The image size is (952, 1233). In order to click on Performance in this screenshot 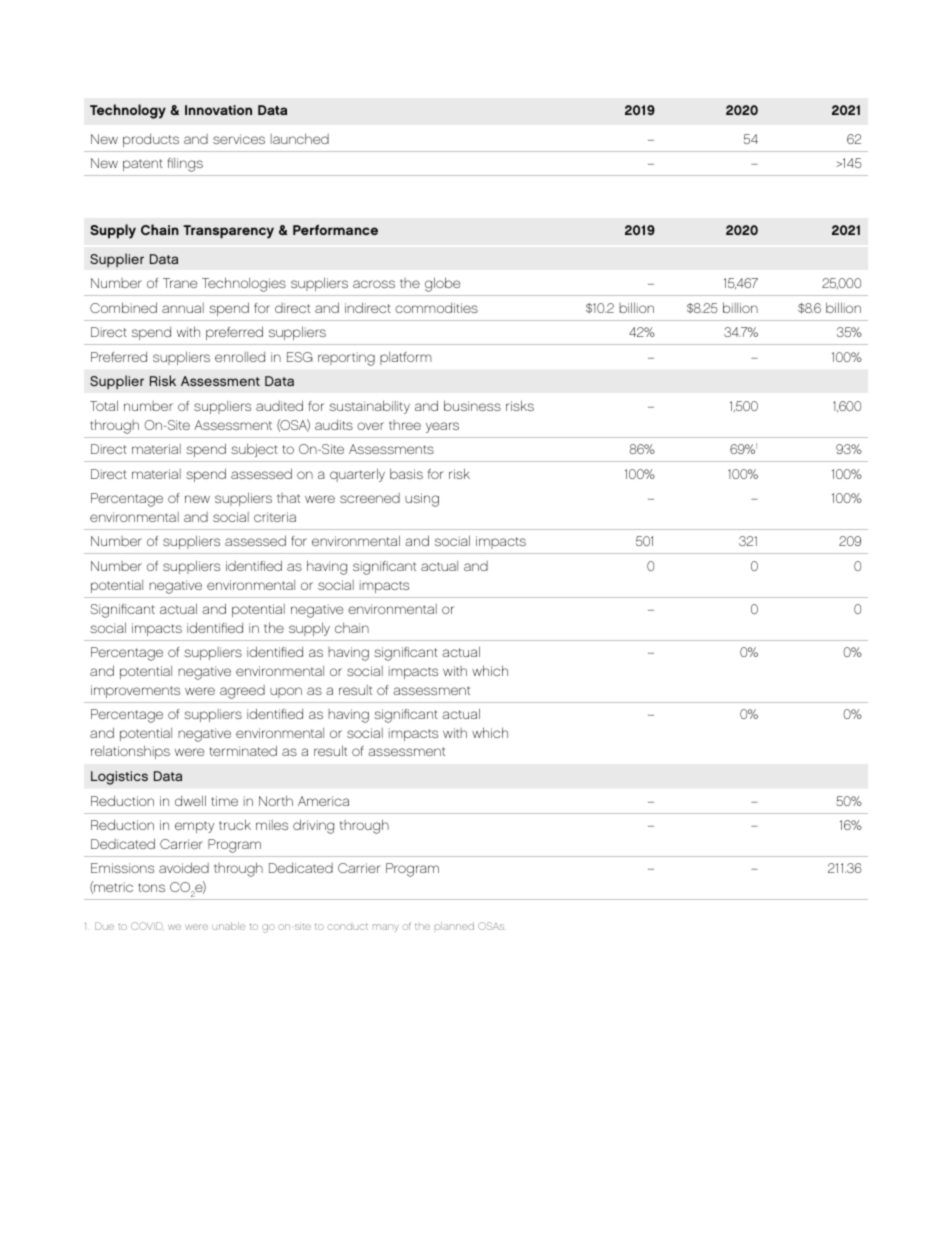, I will do `click(335, 230)`.
